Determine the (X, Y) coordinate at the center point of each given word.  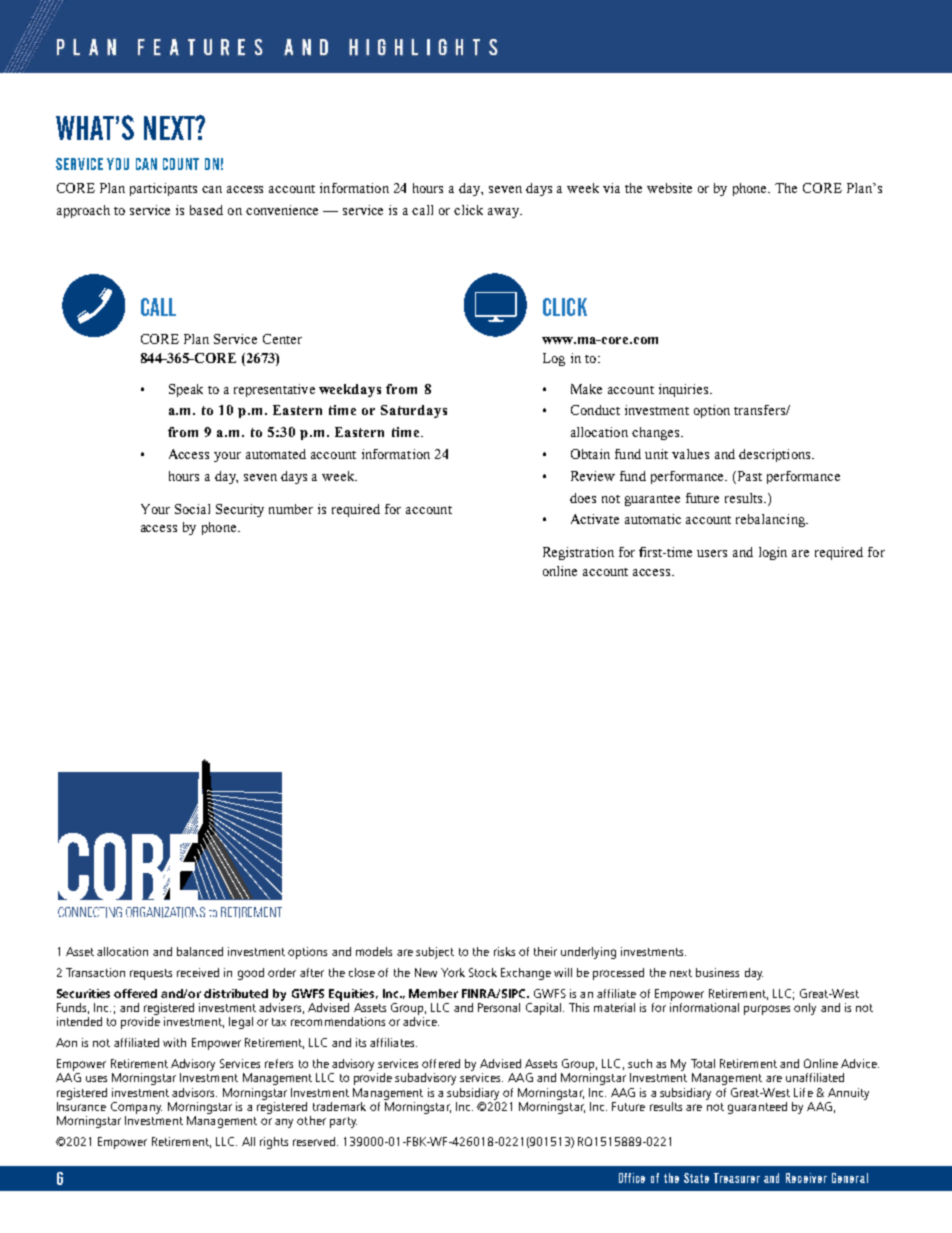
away (504, 213)
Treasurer (737, 1178)
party (343, 1122)
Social (192, 509)
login (773, 553)
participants (163, 189)
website (669, 188)
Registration (578, 553)
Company (136, 1108)
